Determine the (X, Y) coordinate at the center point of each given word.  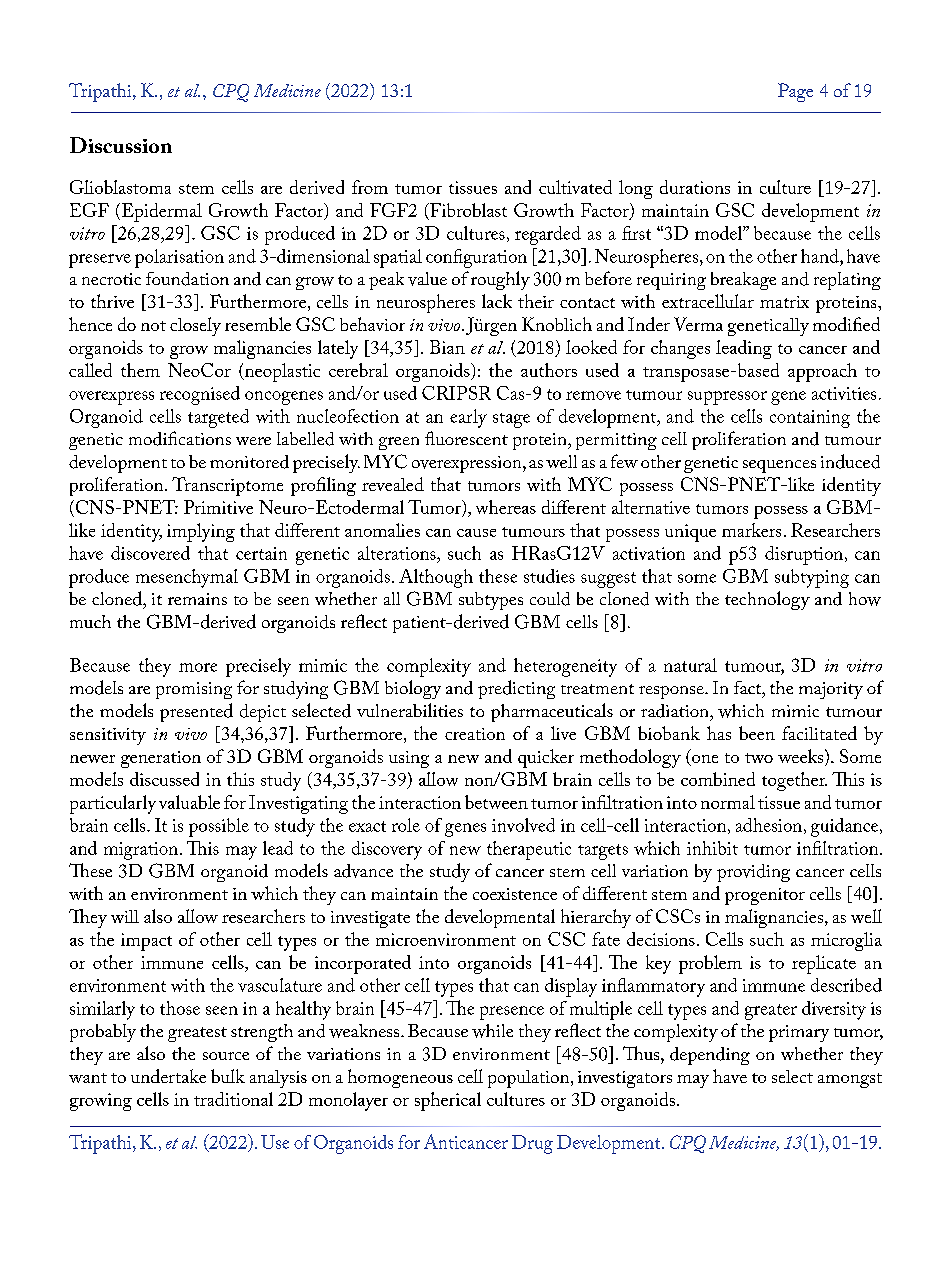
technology (767, 600)
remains (197, 599)
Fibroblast (467, 210)
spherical (448, 1101)
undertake (168, 1076)
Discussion (121, 145)
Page (795, 92)
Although (436, 578)
